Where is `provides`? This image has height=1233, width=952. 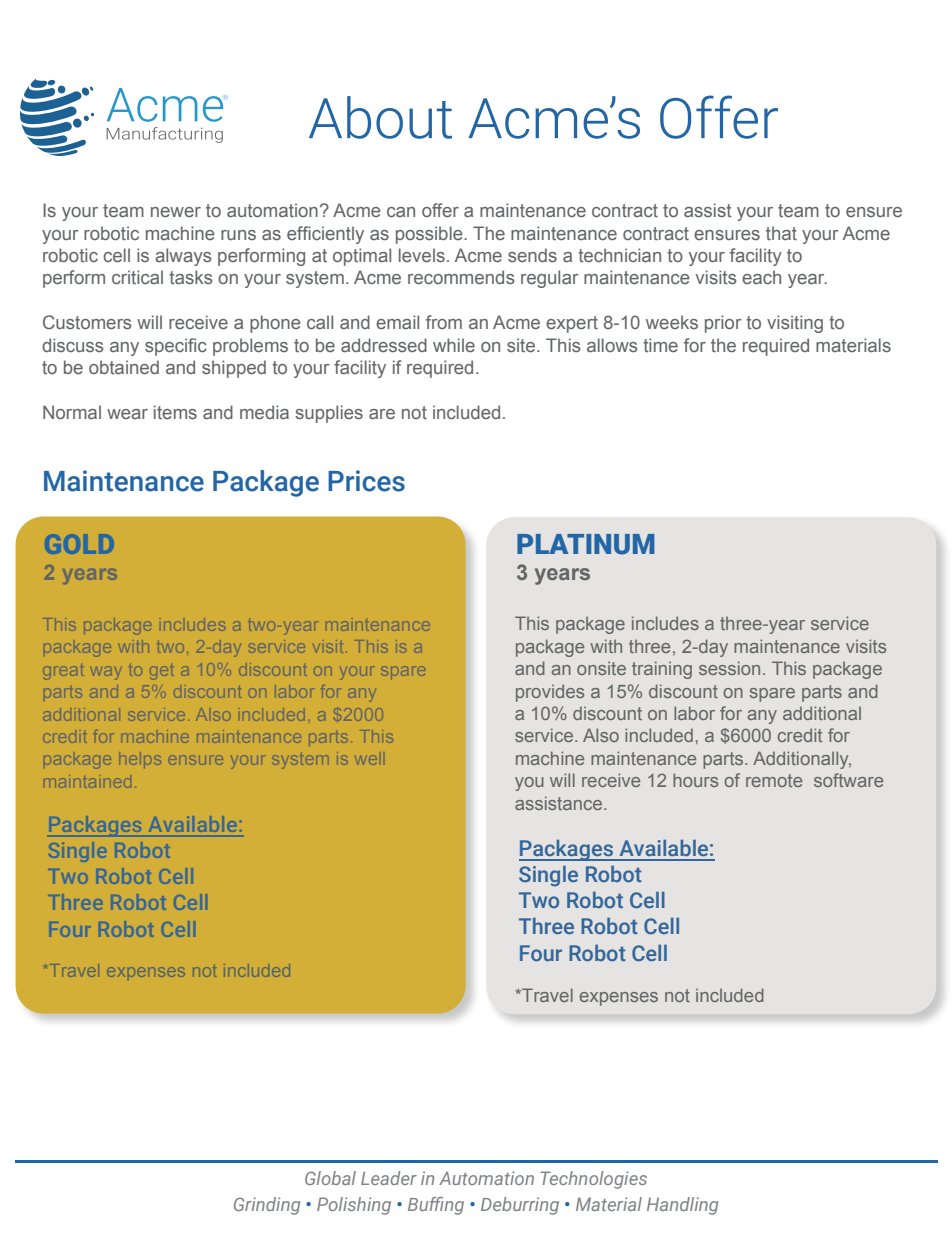 provides is located at coordinates (550, 693).
